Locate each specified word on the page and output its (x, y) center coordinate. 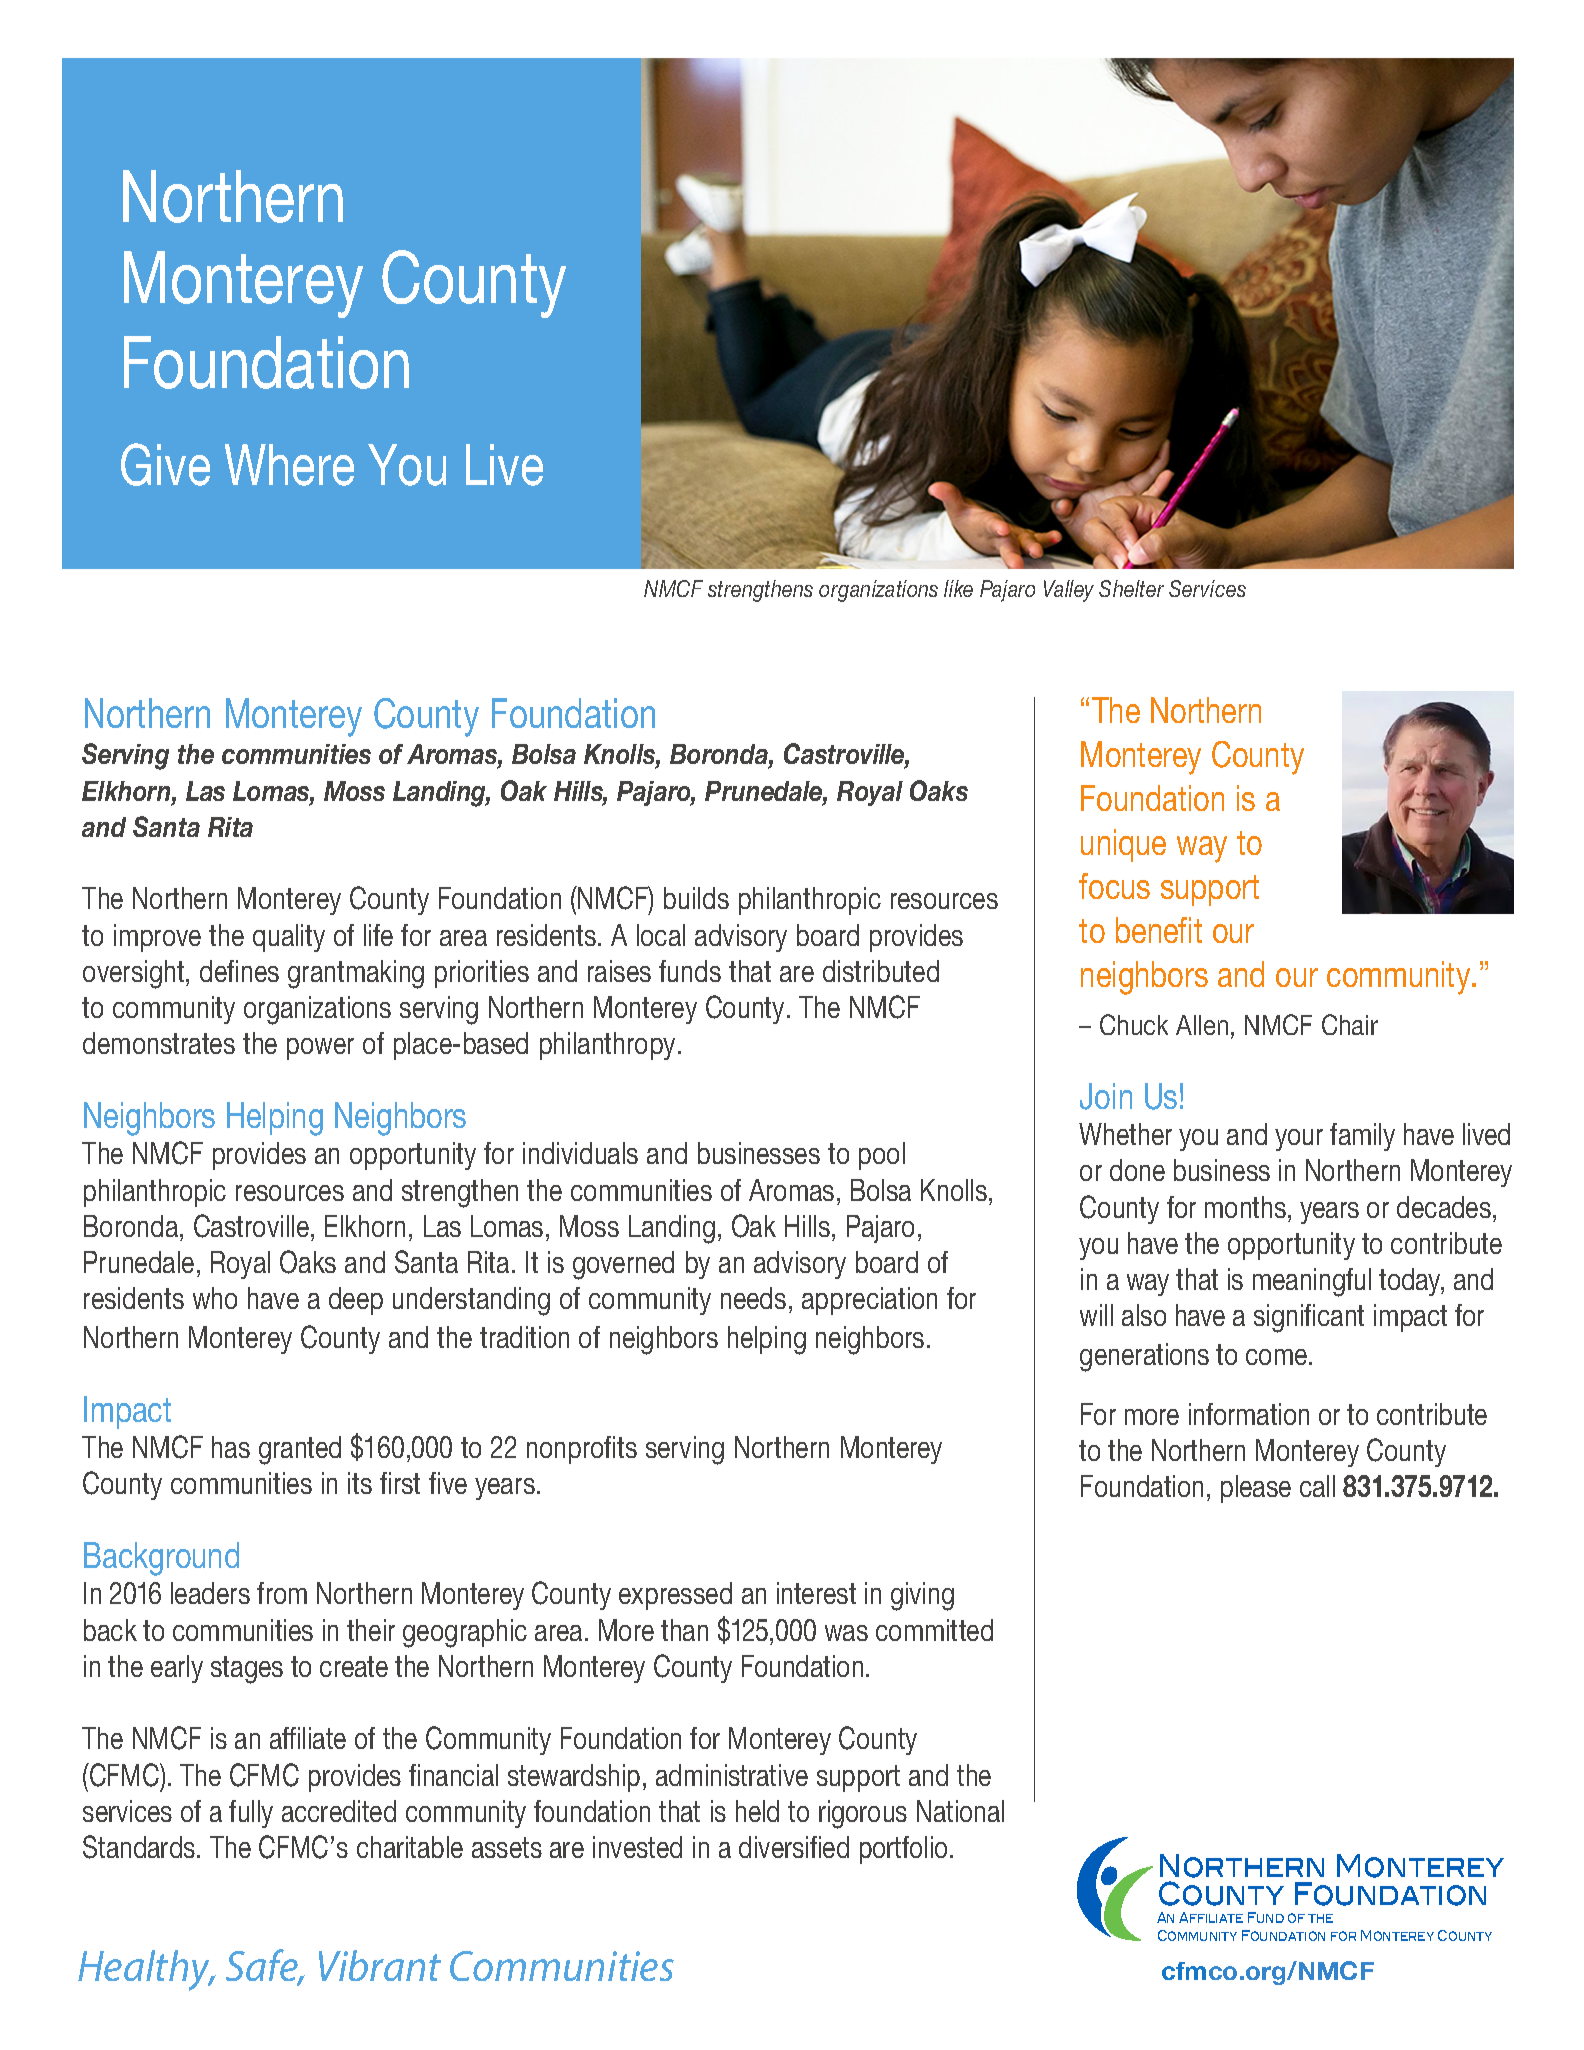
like (958, 588)
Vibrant (380, 1965)
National (960, 1811)
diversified (794, 1847)
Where (289, 465)
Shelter (1131, 588)
